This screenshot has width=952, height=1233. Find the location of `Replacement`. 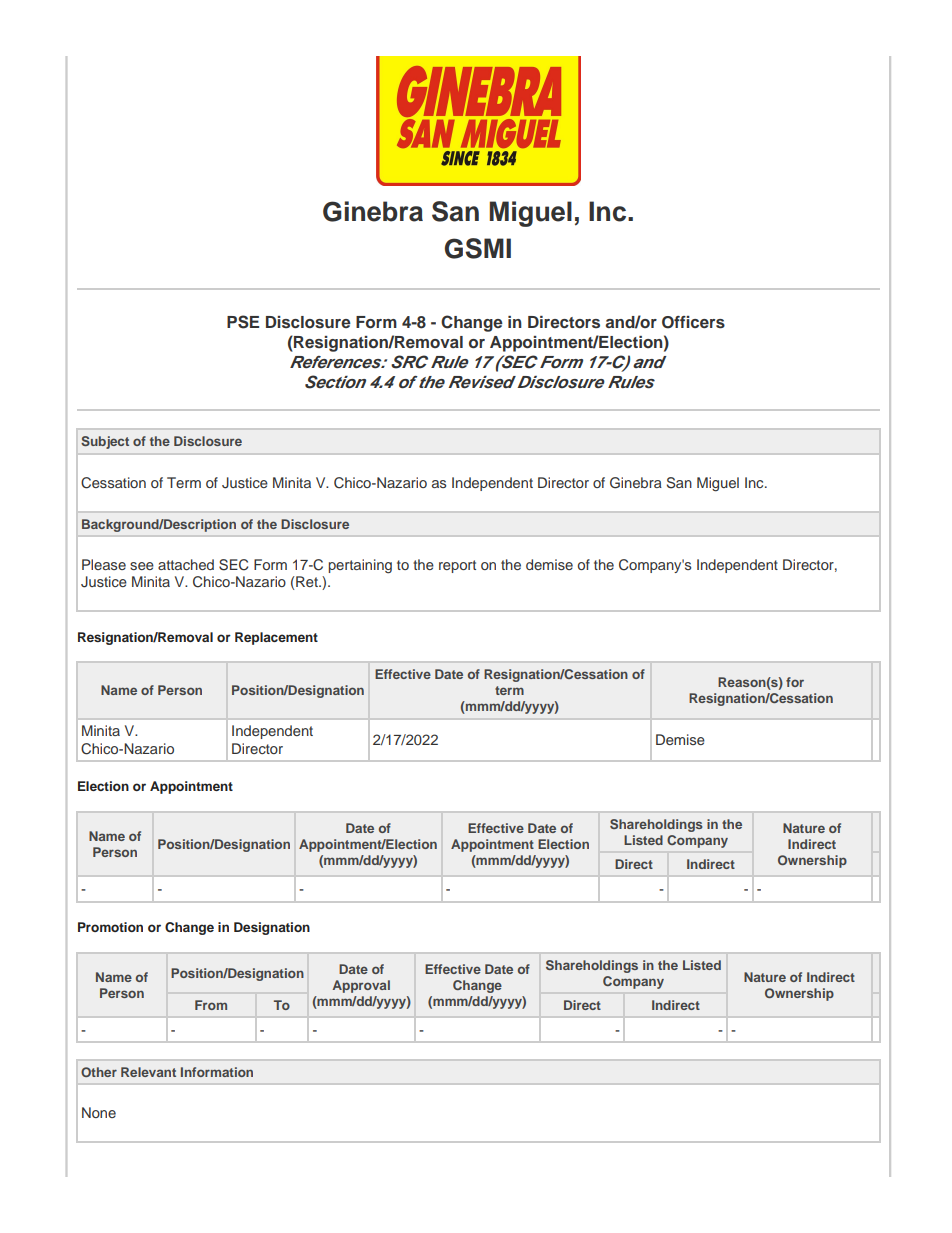

Replacement is located at coordinates (276, 638).
